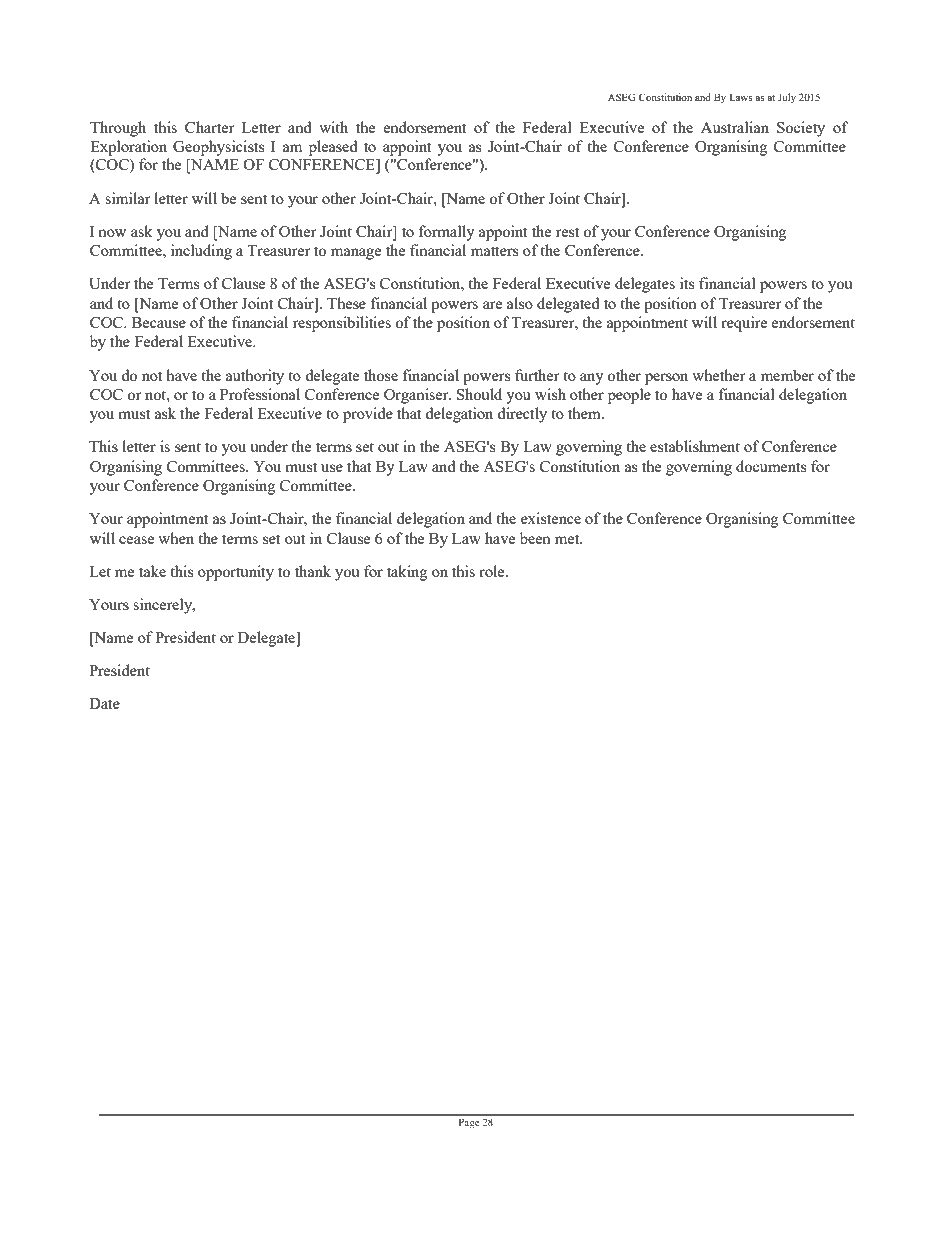 Image resolution: width=952 pixels, height=1233 pixels. I want to click on Date, so click(104, 703).
